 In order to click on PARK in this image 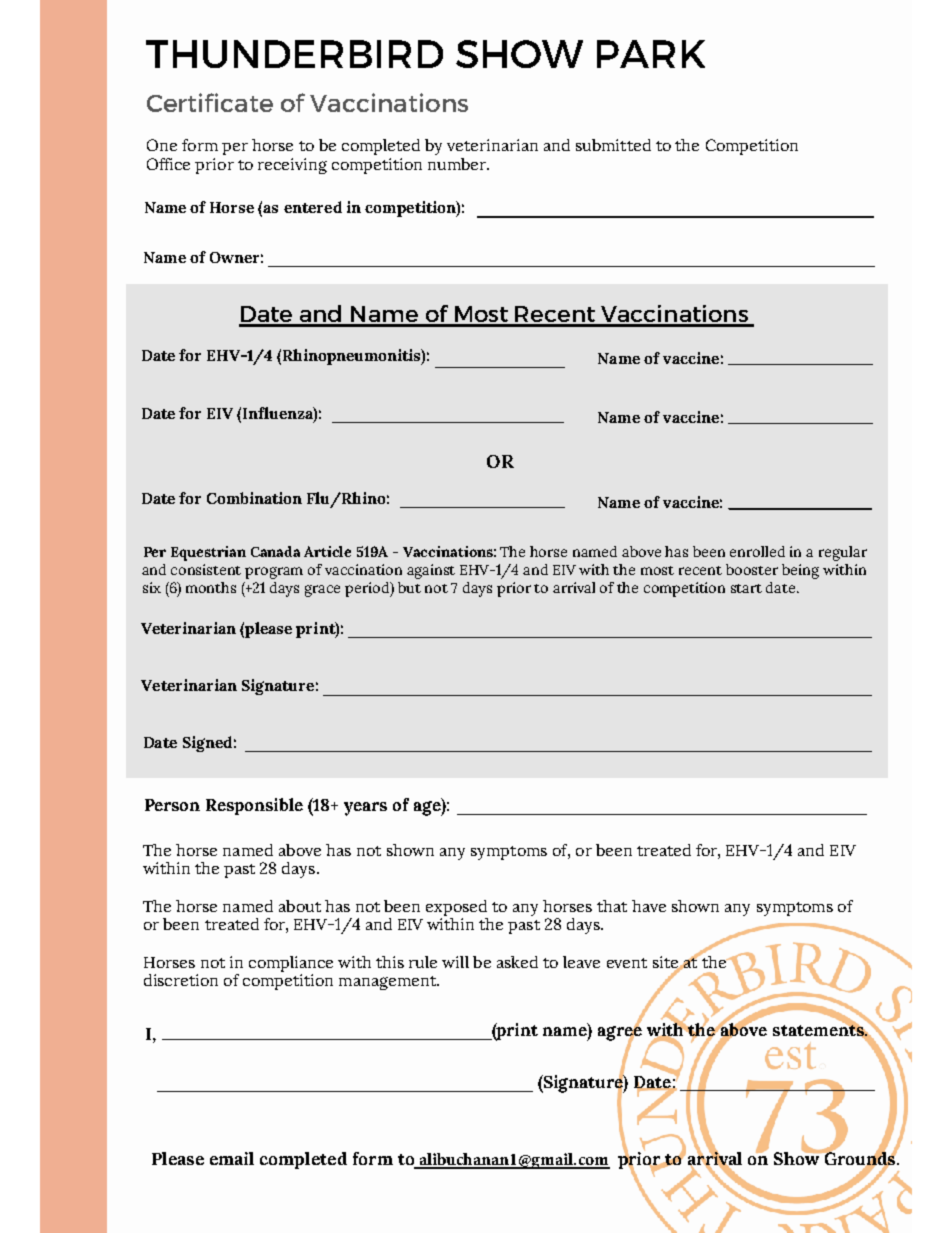, I will do `click(651, 54)`.
